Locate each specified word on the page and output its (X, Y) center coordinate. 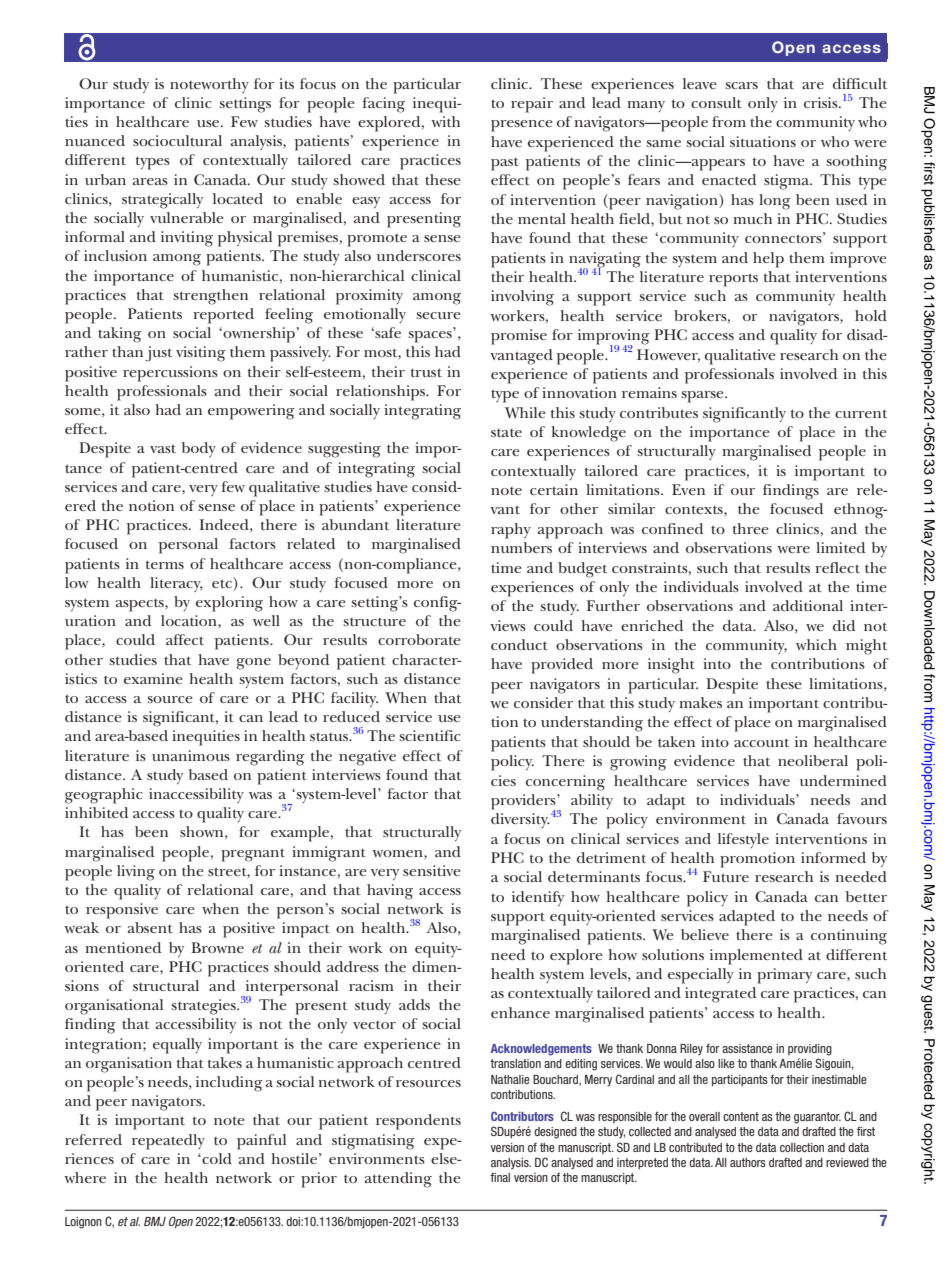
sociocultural (177, 140)
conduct (519, 644)
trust (426, 372)
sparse (703, 397)
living (136, 873)
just (158, 354)
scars (741, 85)
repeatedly (168, 1142)
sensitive (432, 870)
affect (185, 639)
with (445, 121)
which (816, 644)
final (500, 1177)
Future (726, 876)
